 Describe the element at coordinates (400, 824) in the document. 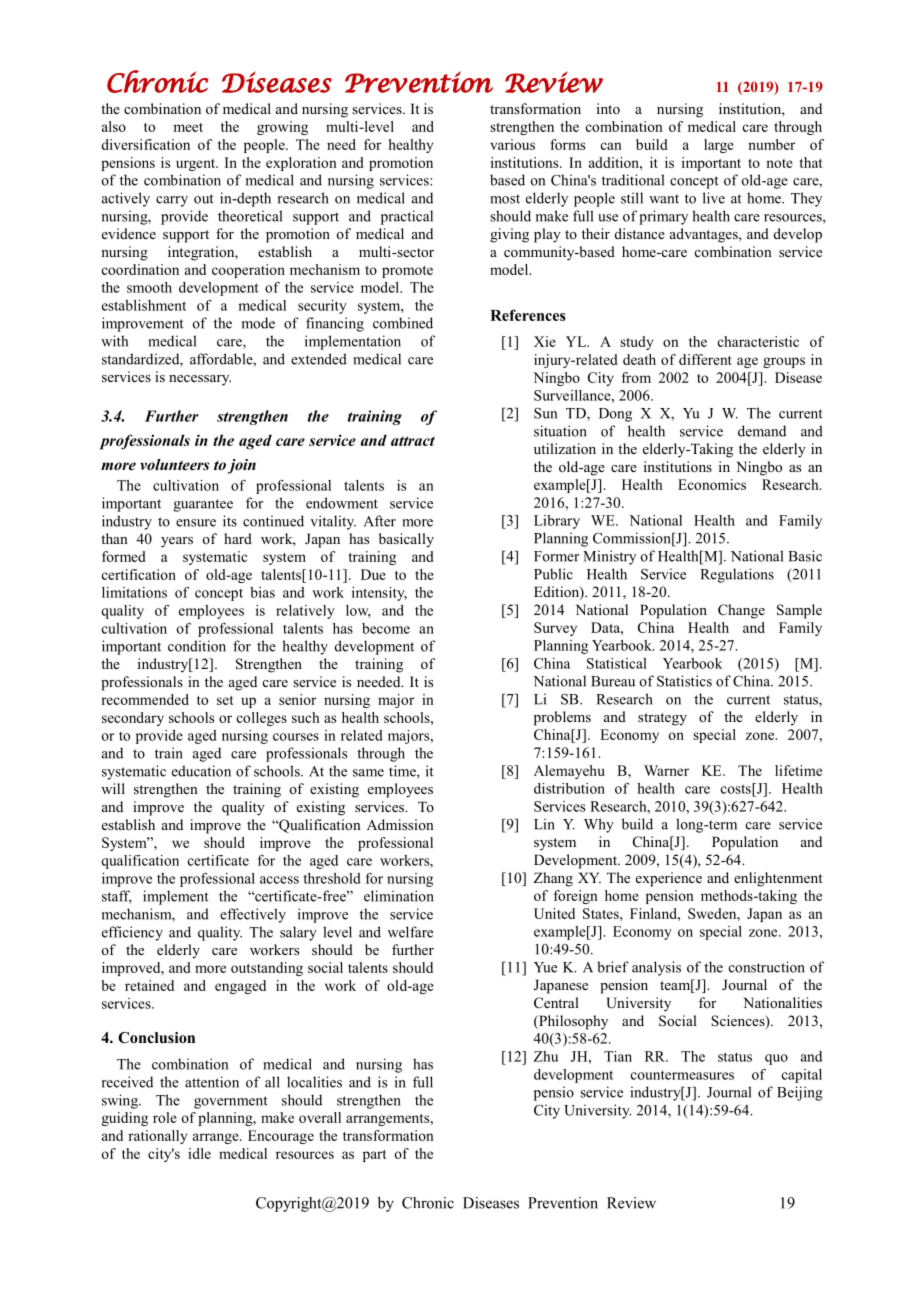

I see `Admission` at that location.
